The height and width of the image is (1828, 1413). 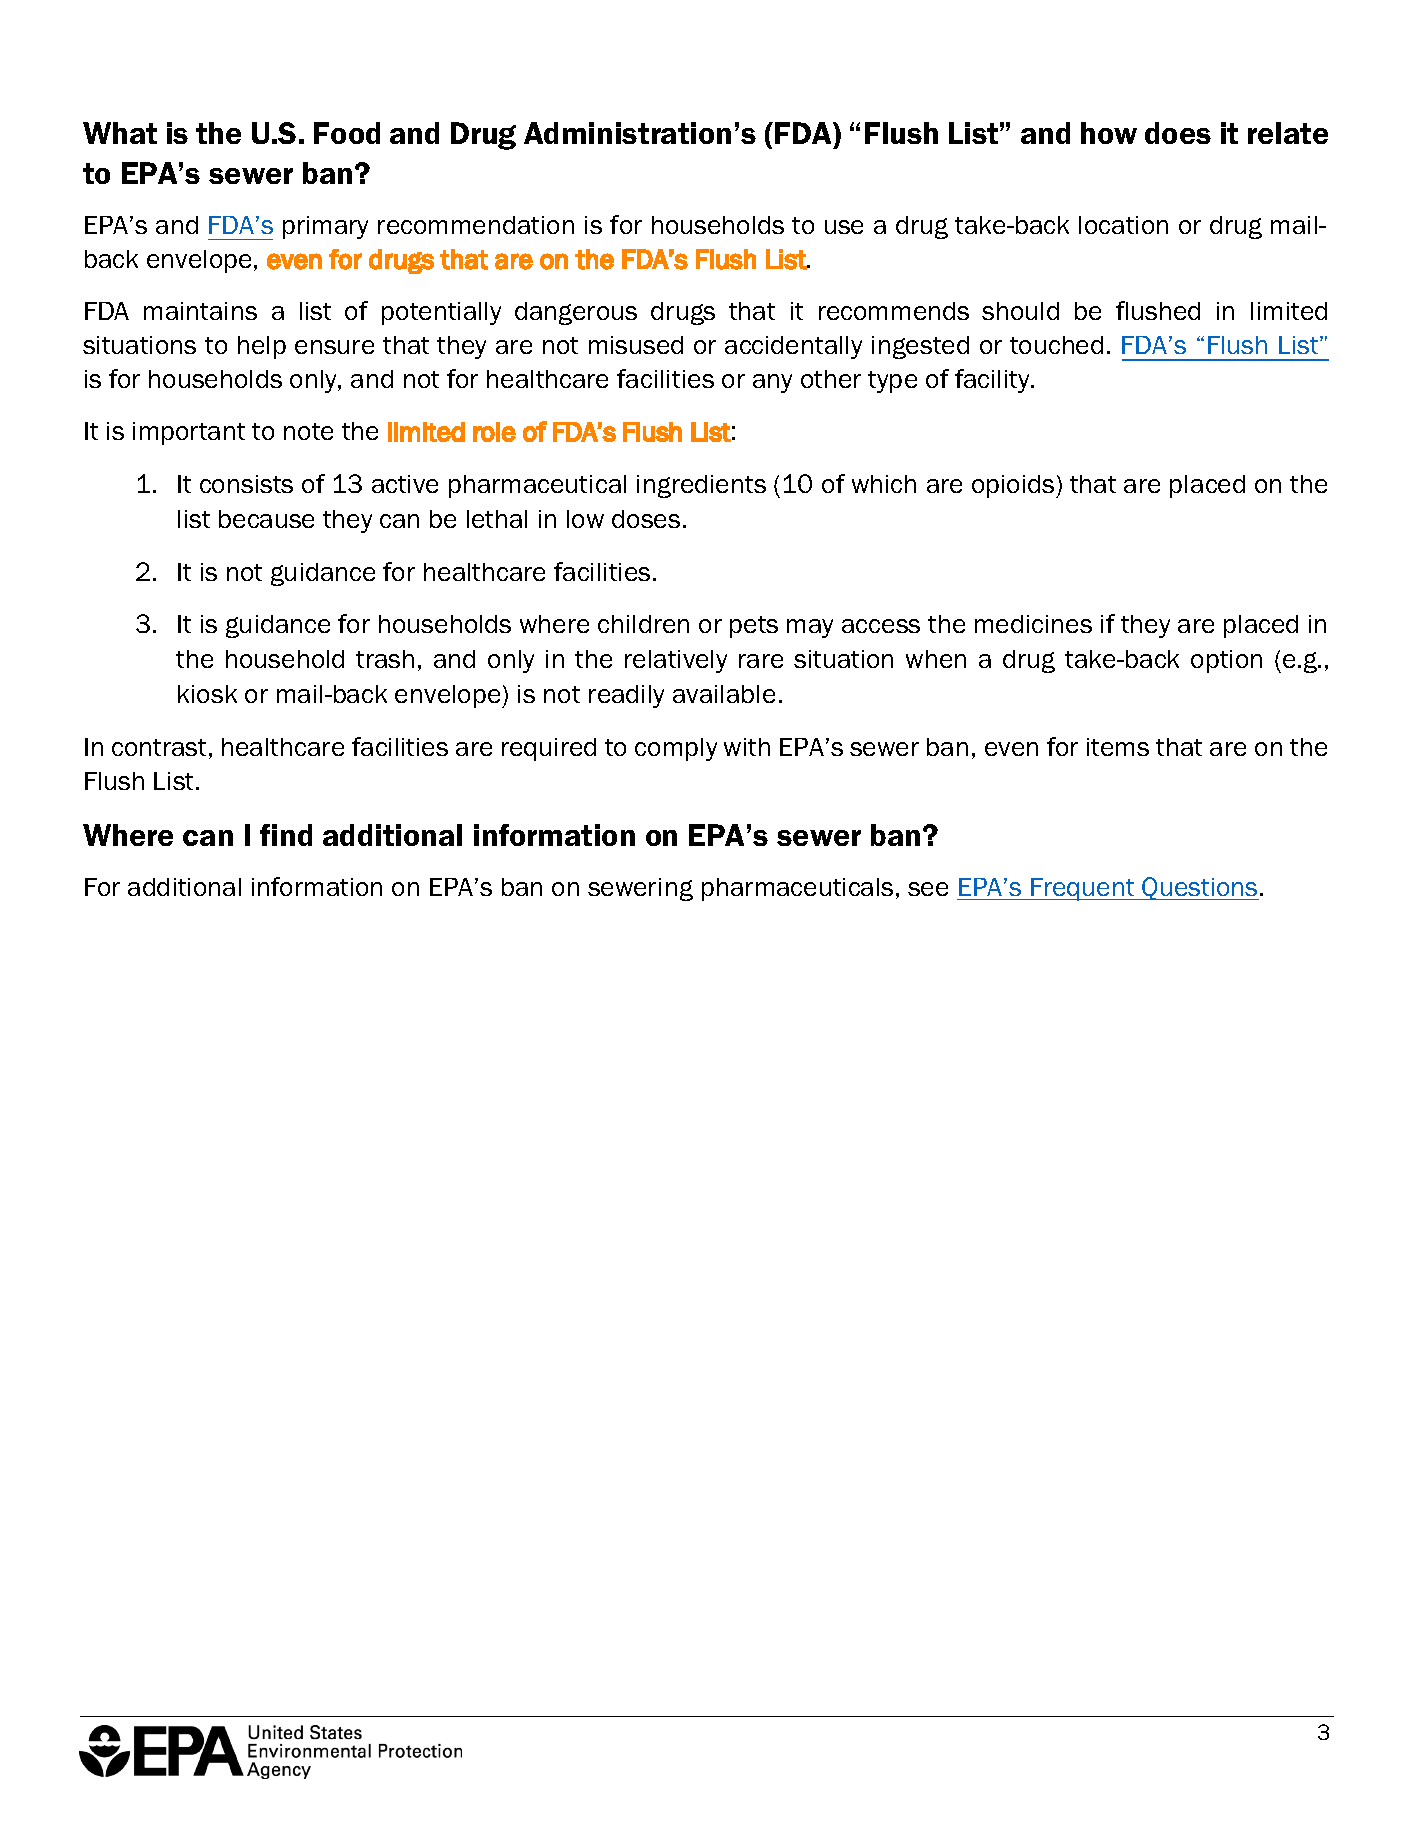 What do you see at coordinates (928, 889) in the image?
I see `see` at bounding box center [928, 889].
